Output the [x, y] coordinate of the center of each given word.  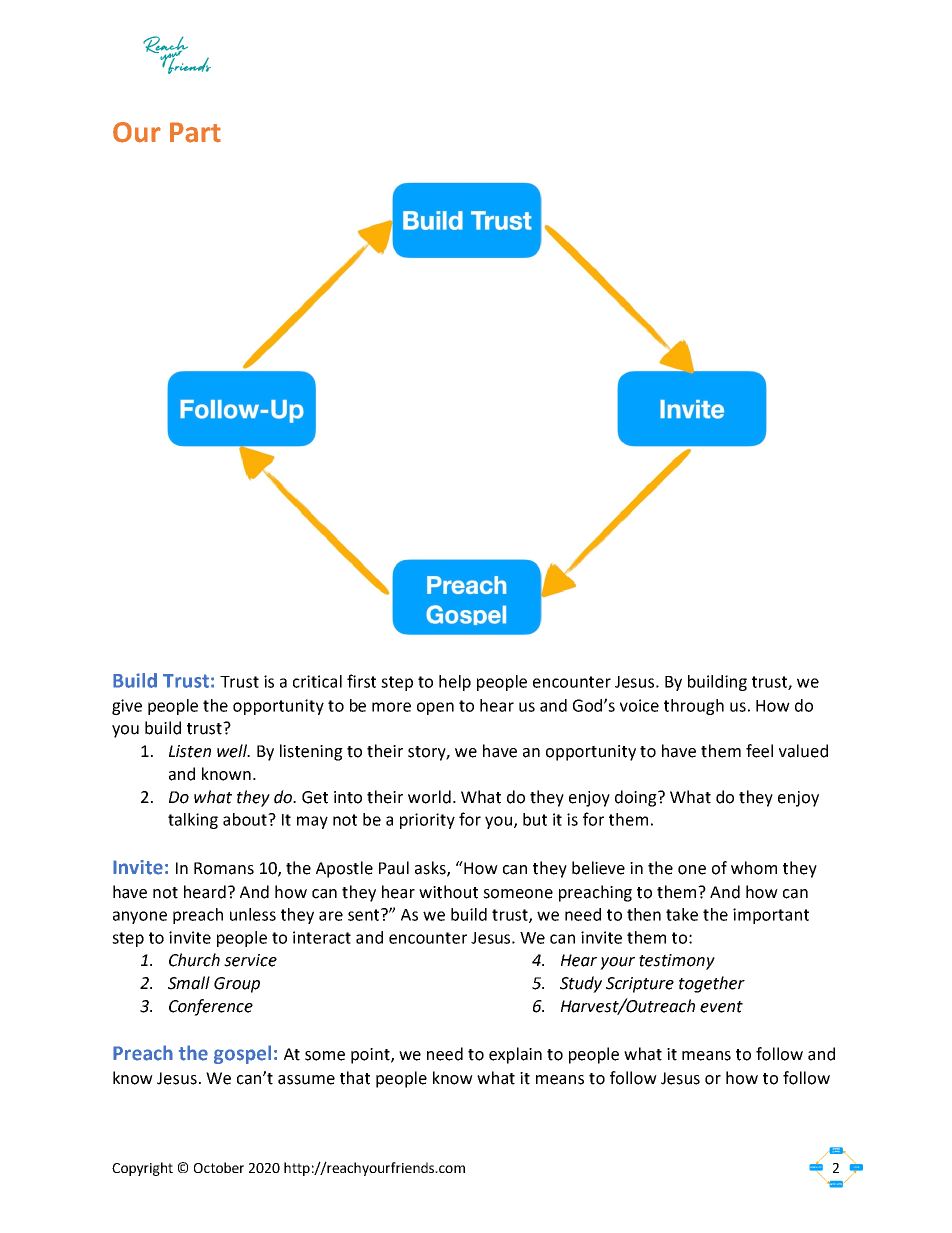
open [435, 708]
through [694, 707]
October [219, 1167]
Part [195, 132]
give [127, 707]
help [455, 683]
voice [639, 705]
